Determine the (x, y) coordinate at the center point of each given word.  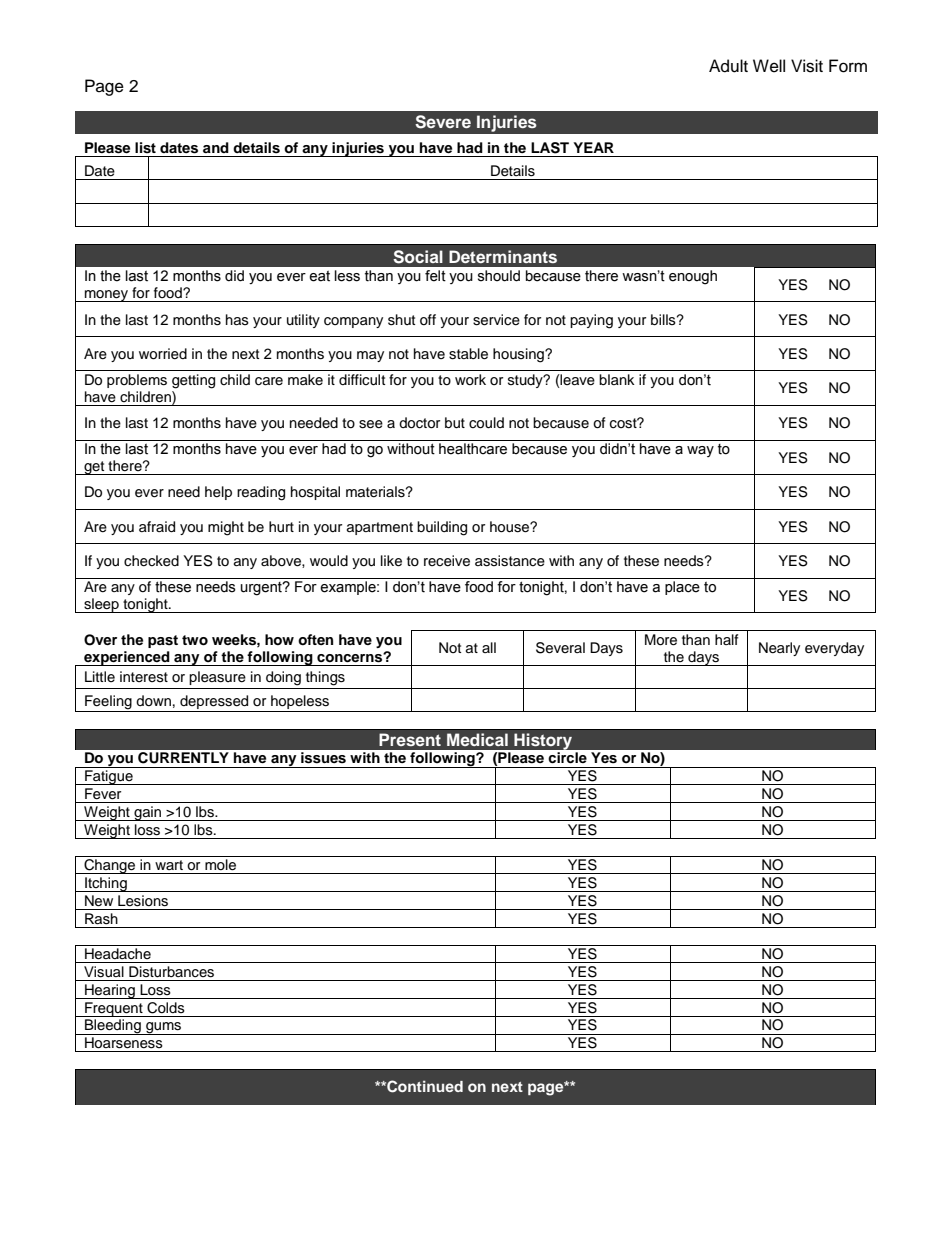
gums (164, 1028)
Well (769, 66)
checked (151, 561)
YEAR (593, 147)
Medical (477, 739)
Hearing (110, 991)
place (682, 588)
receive (447, 561)
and (216, 147)
